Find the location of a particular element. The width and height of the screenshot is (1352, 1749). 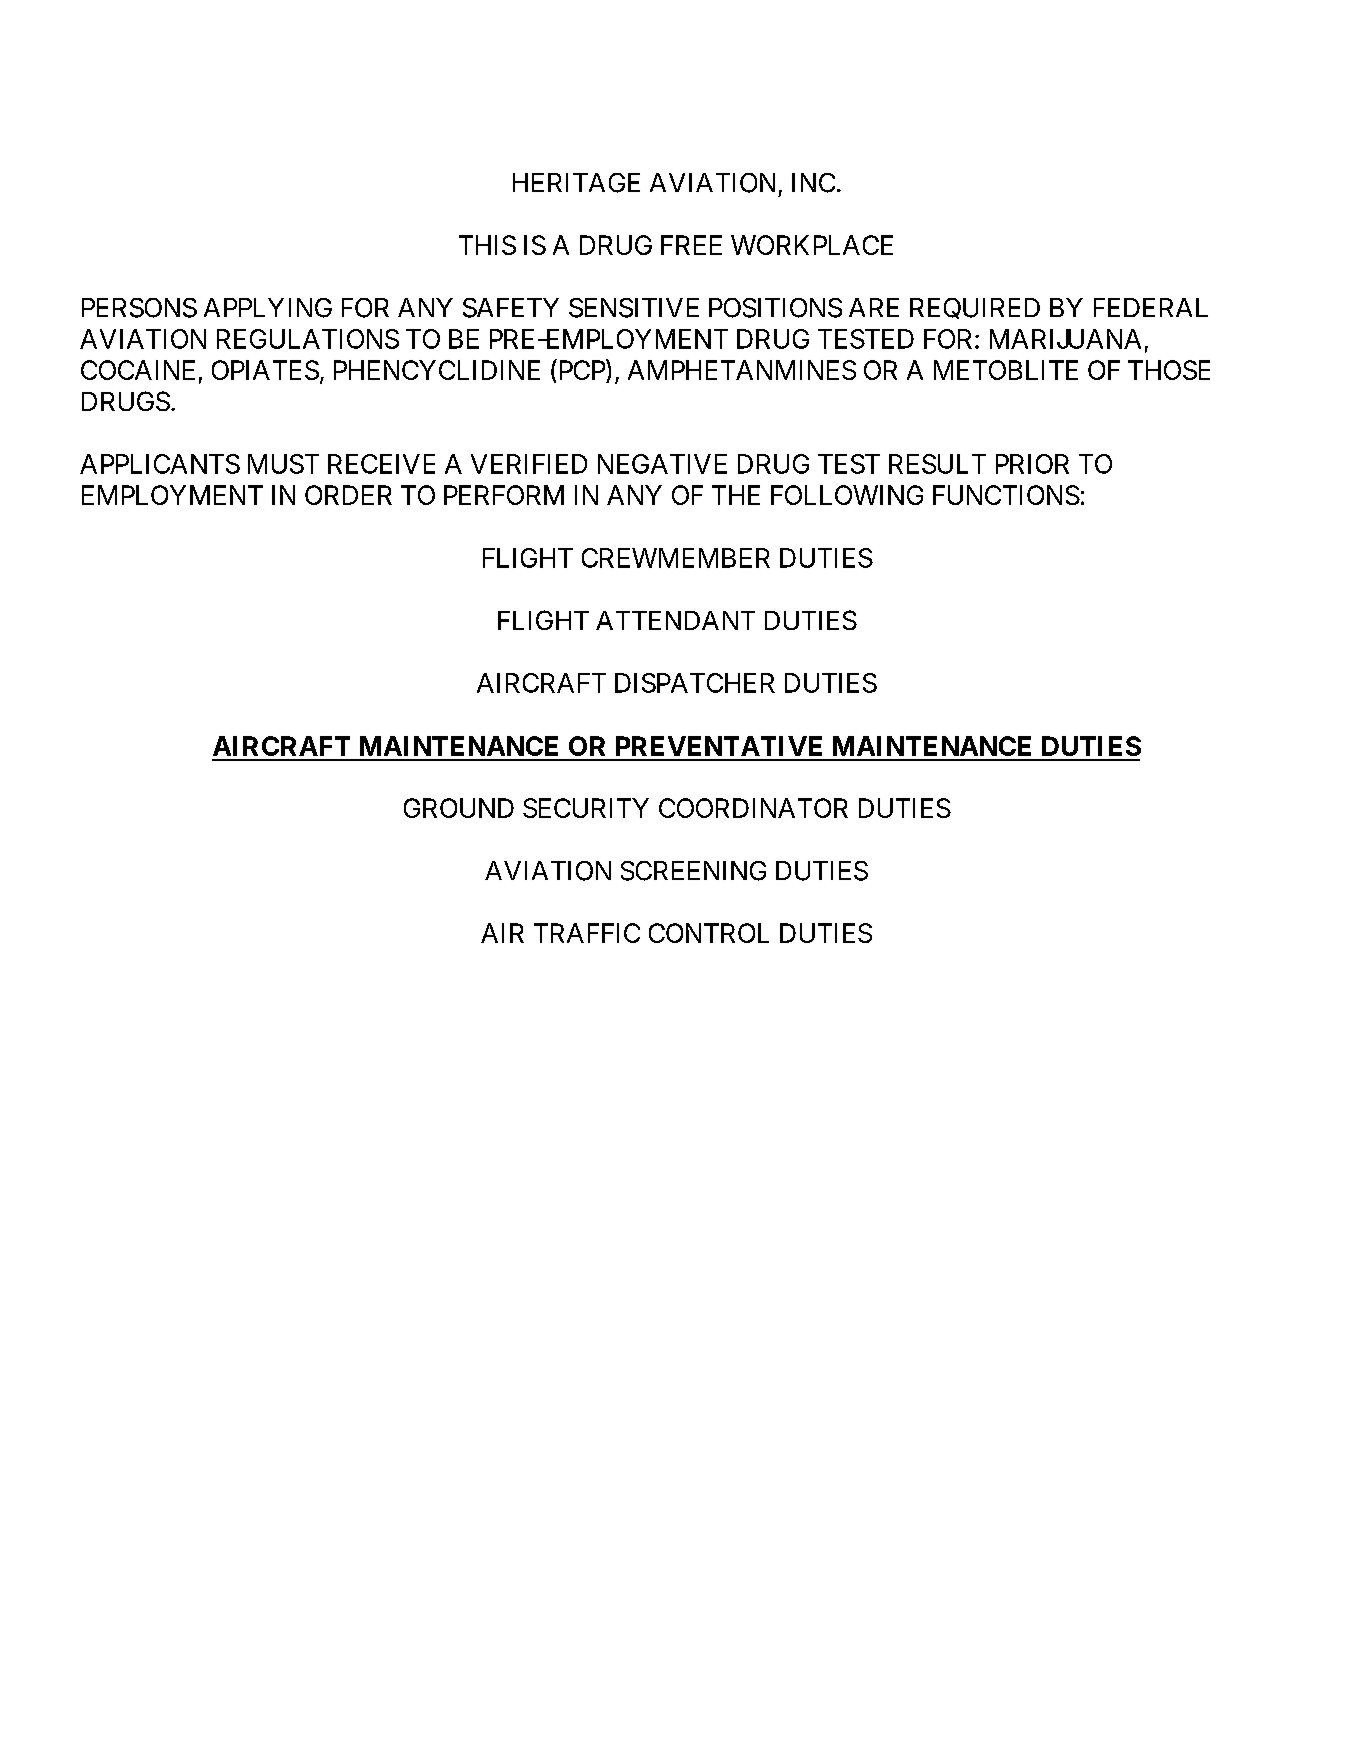

CONTROL is located at coordinates (709, 933).
